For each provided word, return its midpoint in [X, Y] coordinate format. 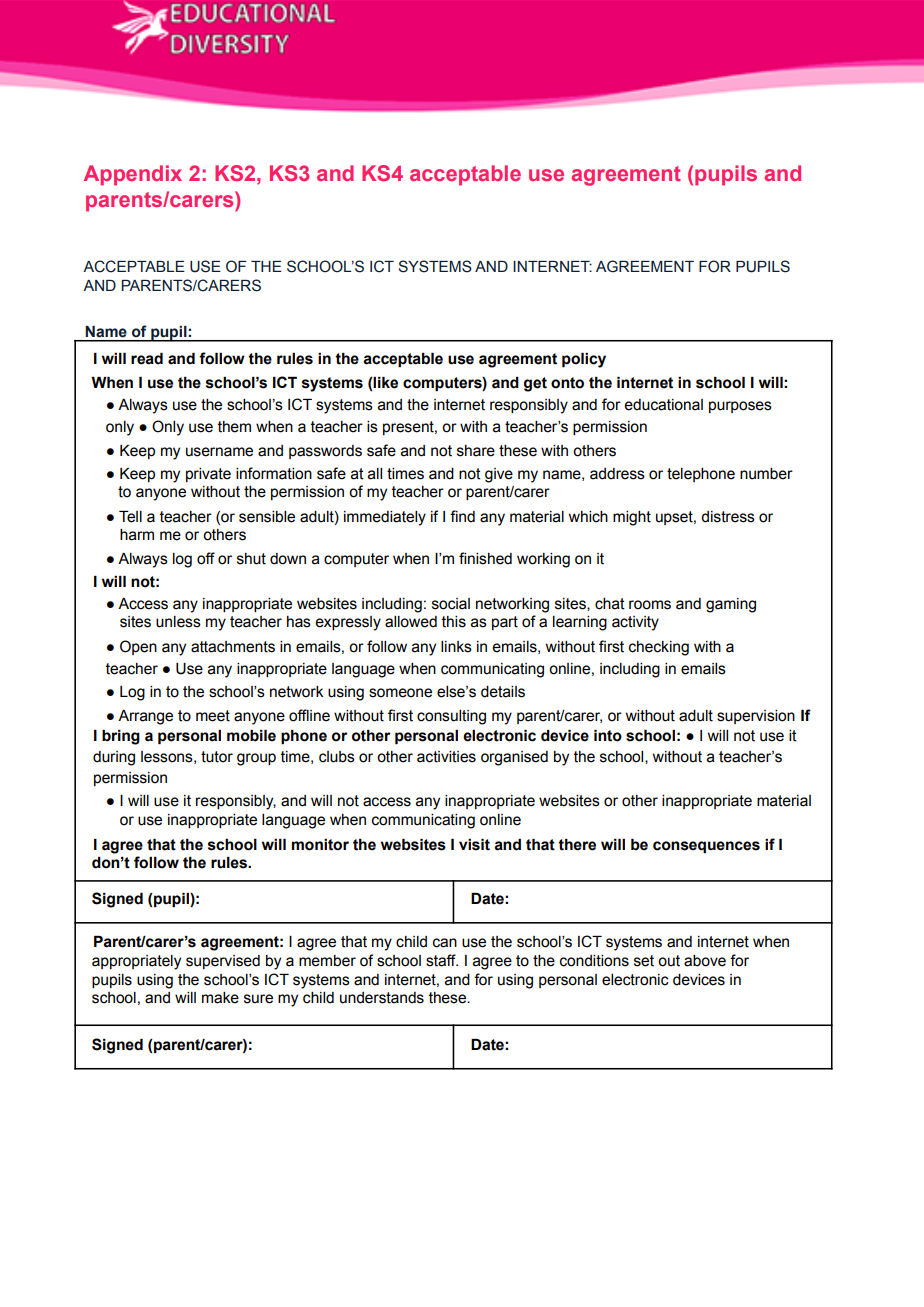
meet [213, 716]
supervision [756, 717]
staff [442, 960]
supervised [223, 962]
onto [567, 383]
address [617, 474]
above [705, 961]
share [476, 451]
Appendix [133, 175]
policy [584, 360]
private [208, 475]
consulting [451, 717]
